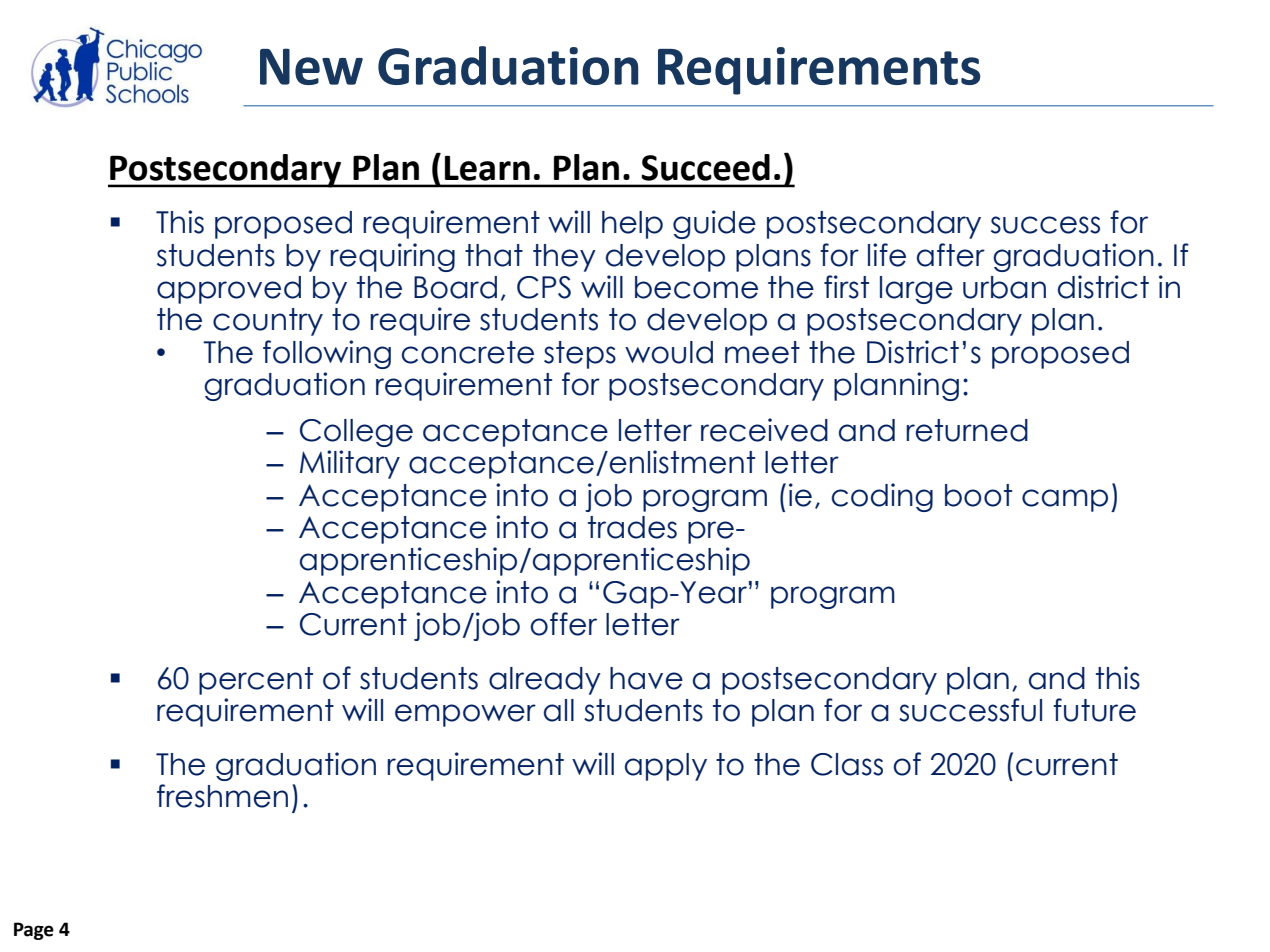 The image size is (1270, 952). I want to click on Military, so click(350, 464).
